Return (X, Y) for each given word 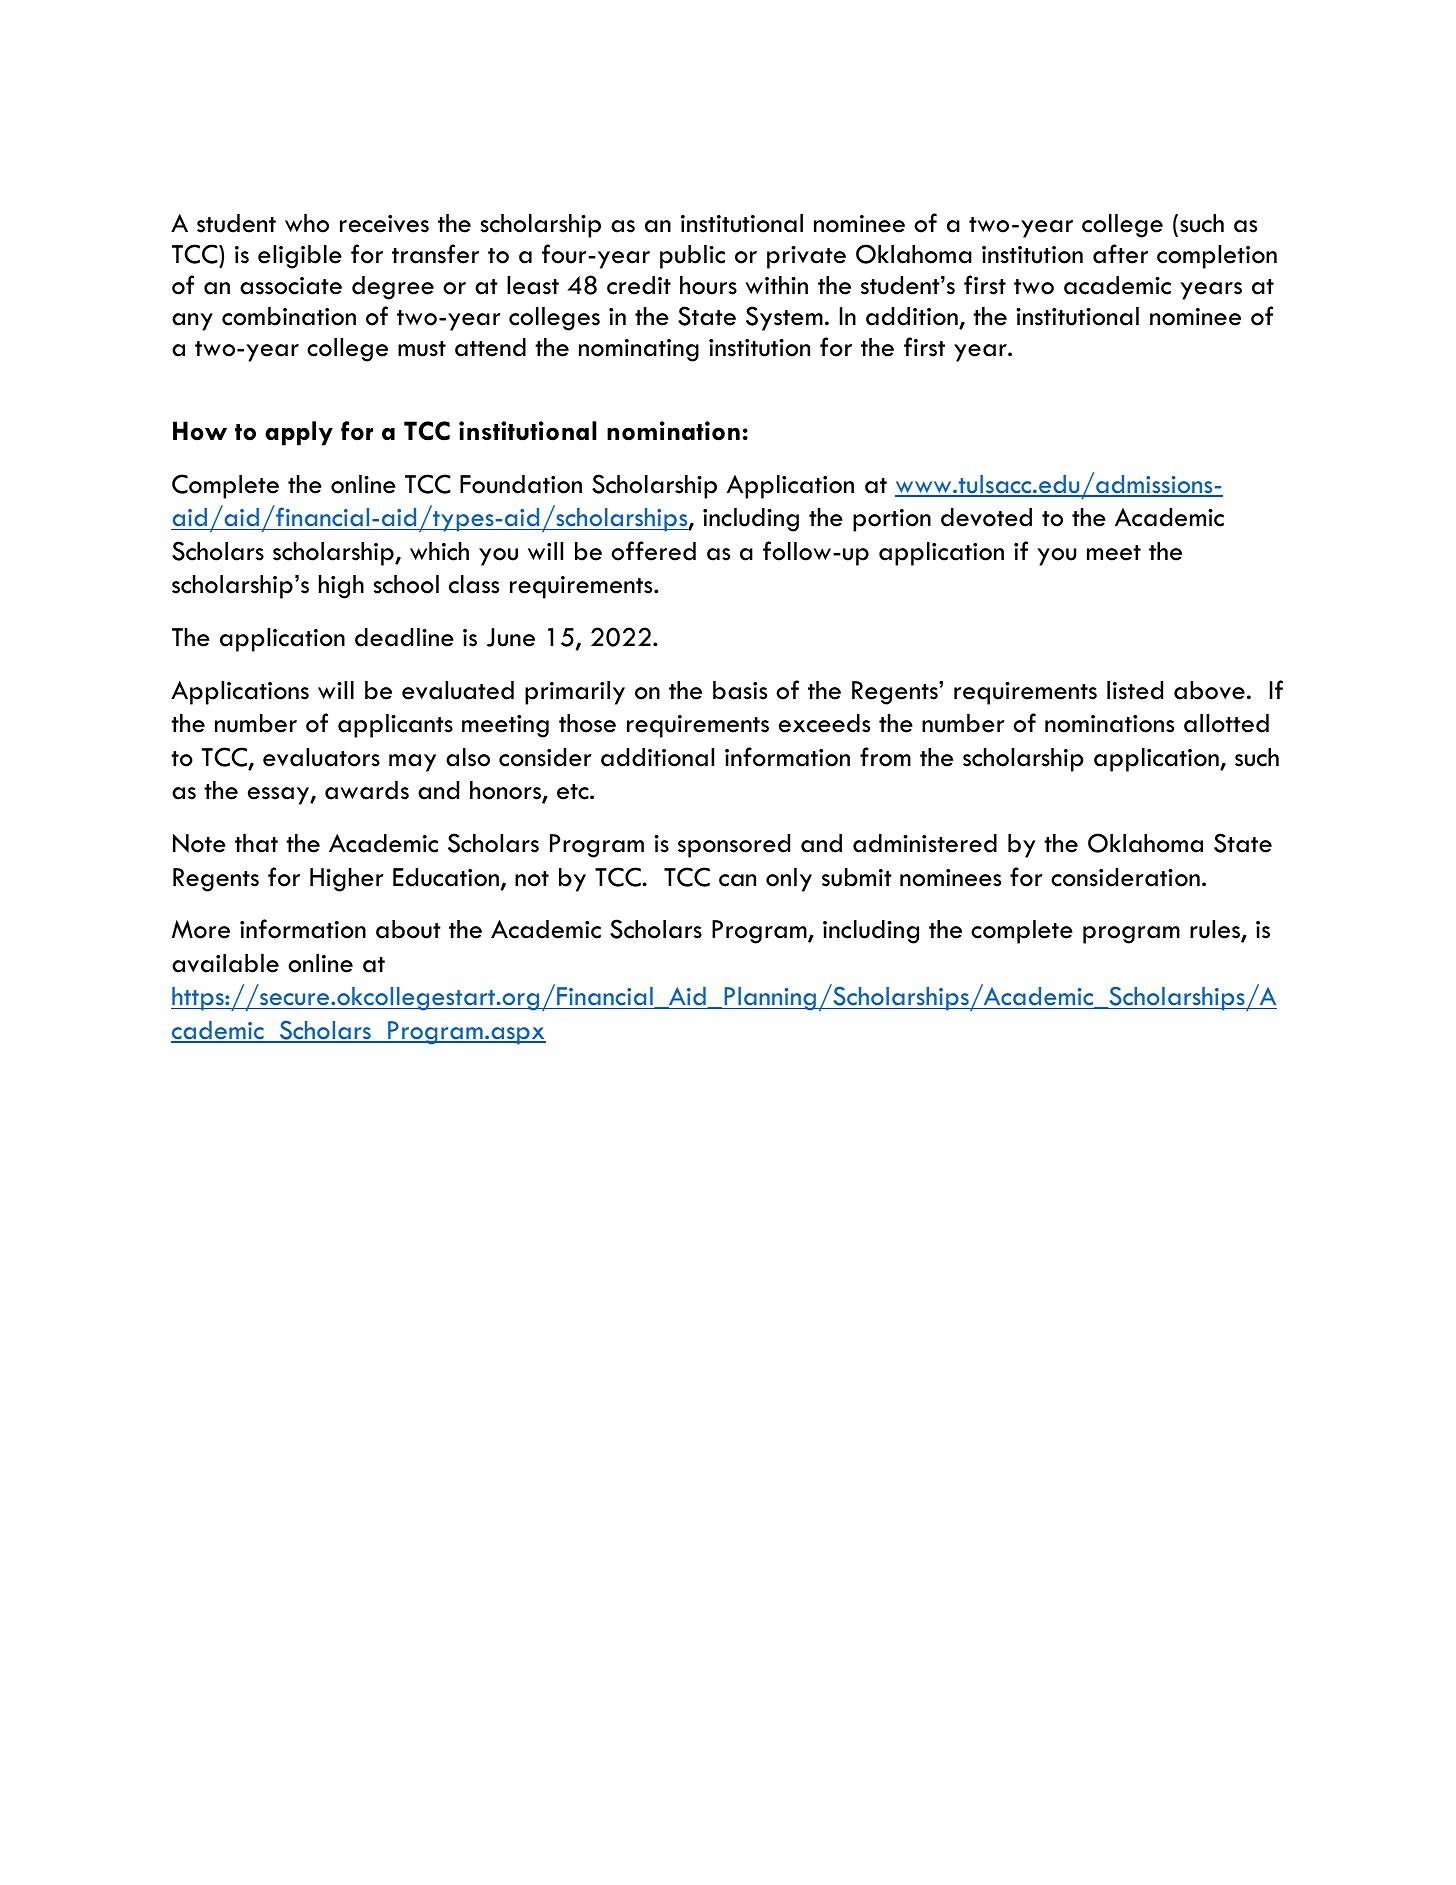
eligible (300, 257)
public (692, 257)
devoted (986, 517)
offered (653, 551)
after (1120, 254)
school (406, 584)
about (408, 929)
